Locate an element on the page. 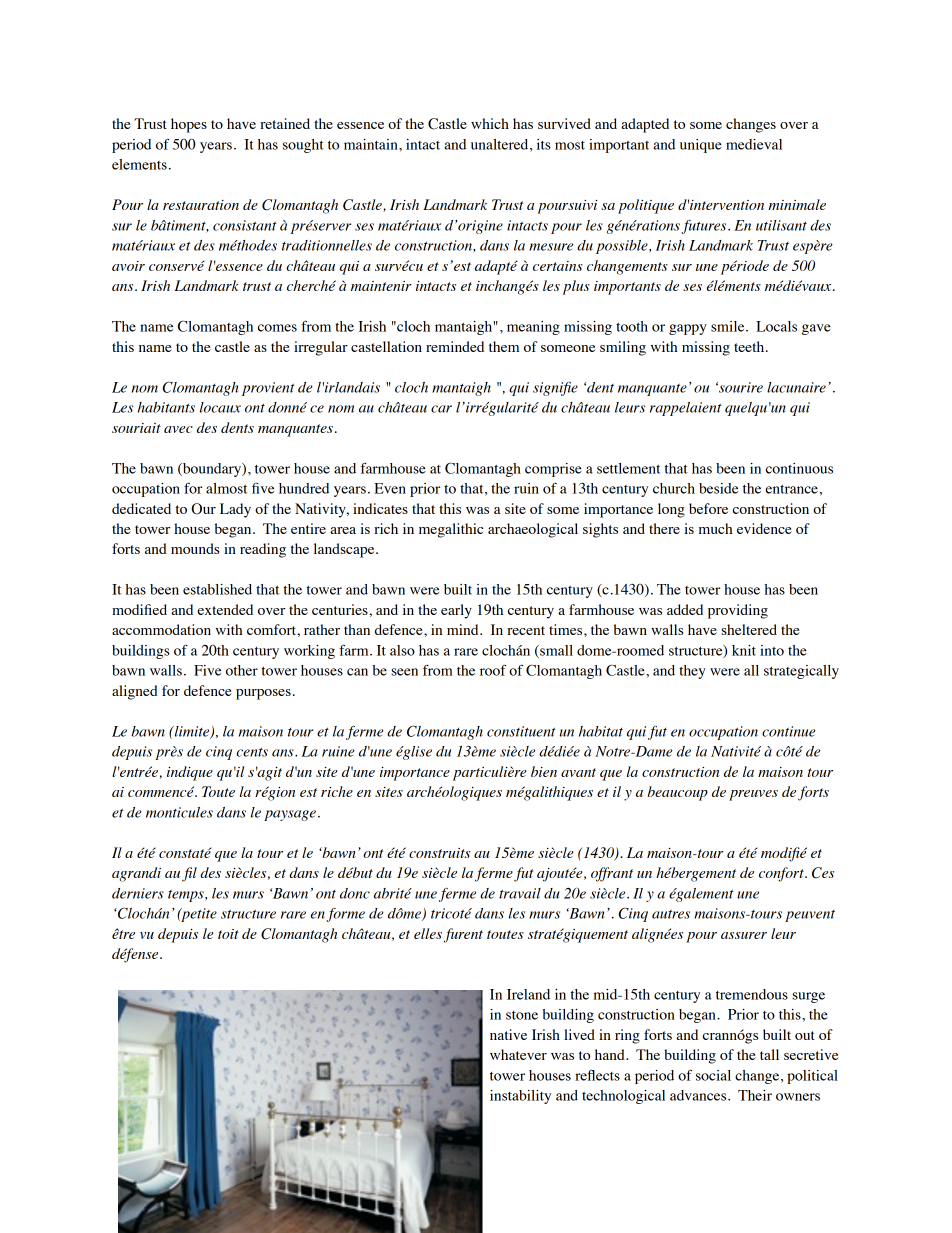 The image size is (952, 1233). much is located at coordinates (716, 528).
